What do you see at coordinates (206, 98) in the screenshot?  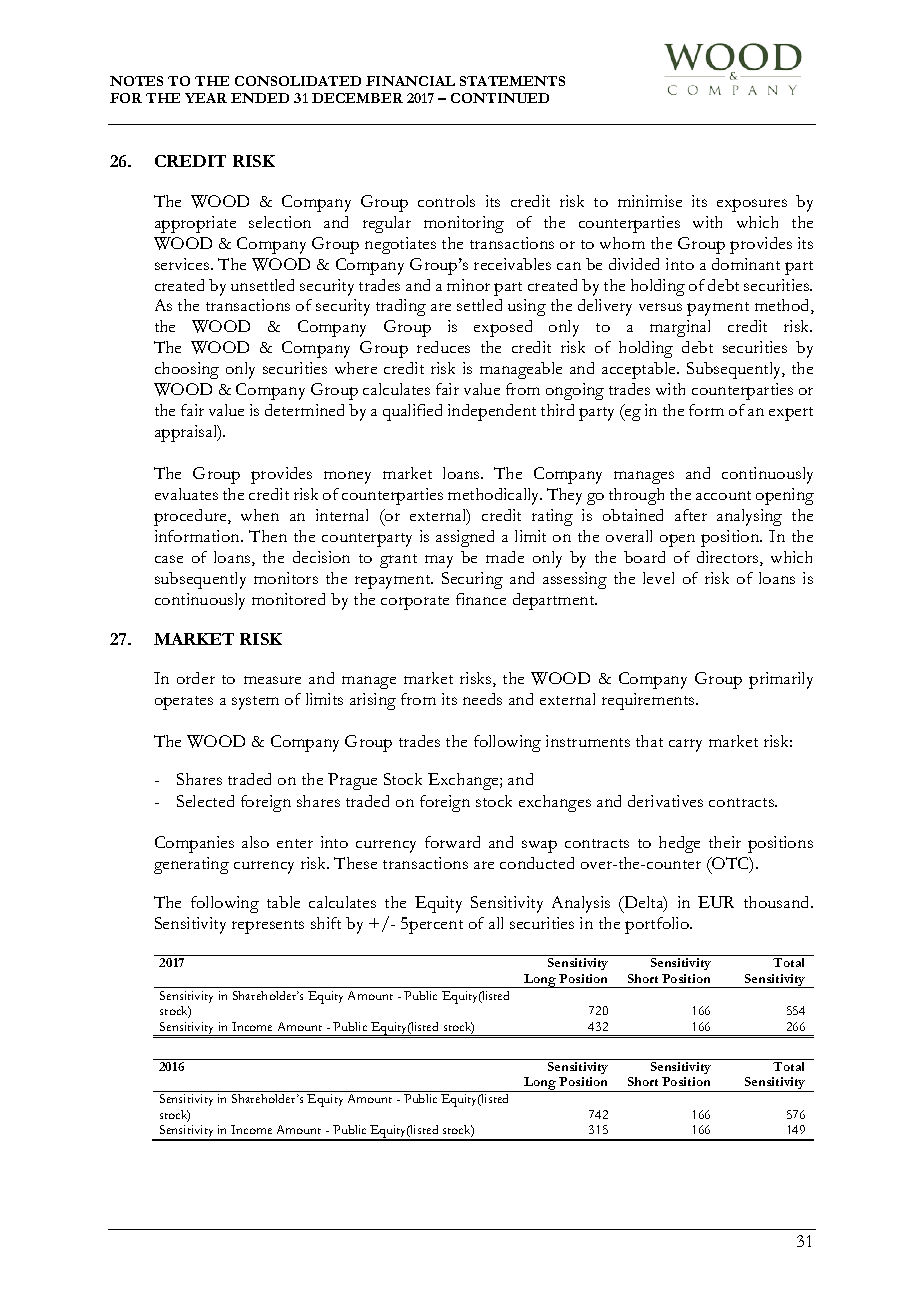 I see `YEAR` at bounding box center [206, 98].
